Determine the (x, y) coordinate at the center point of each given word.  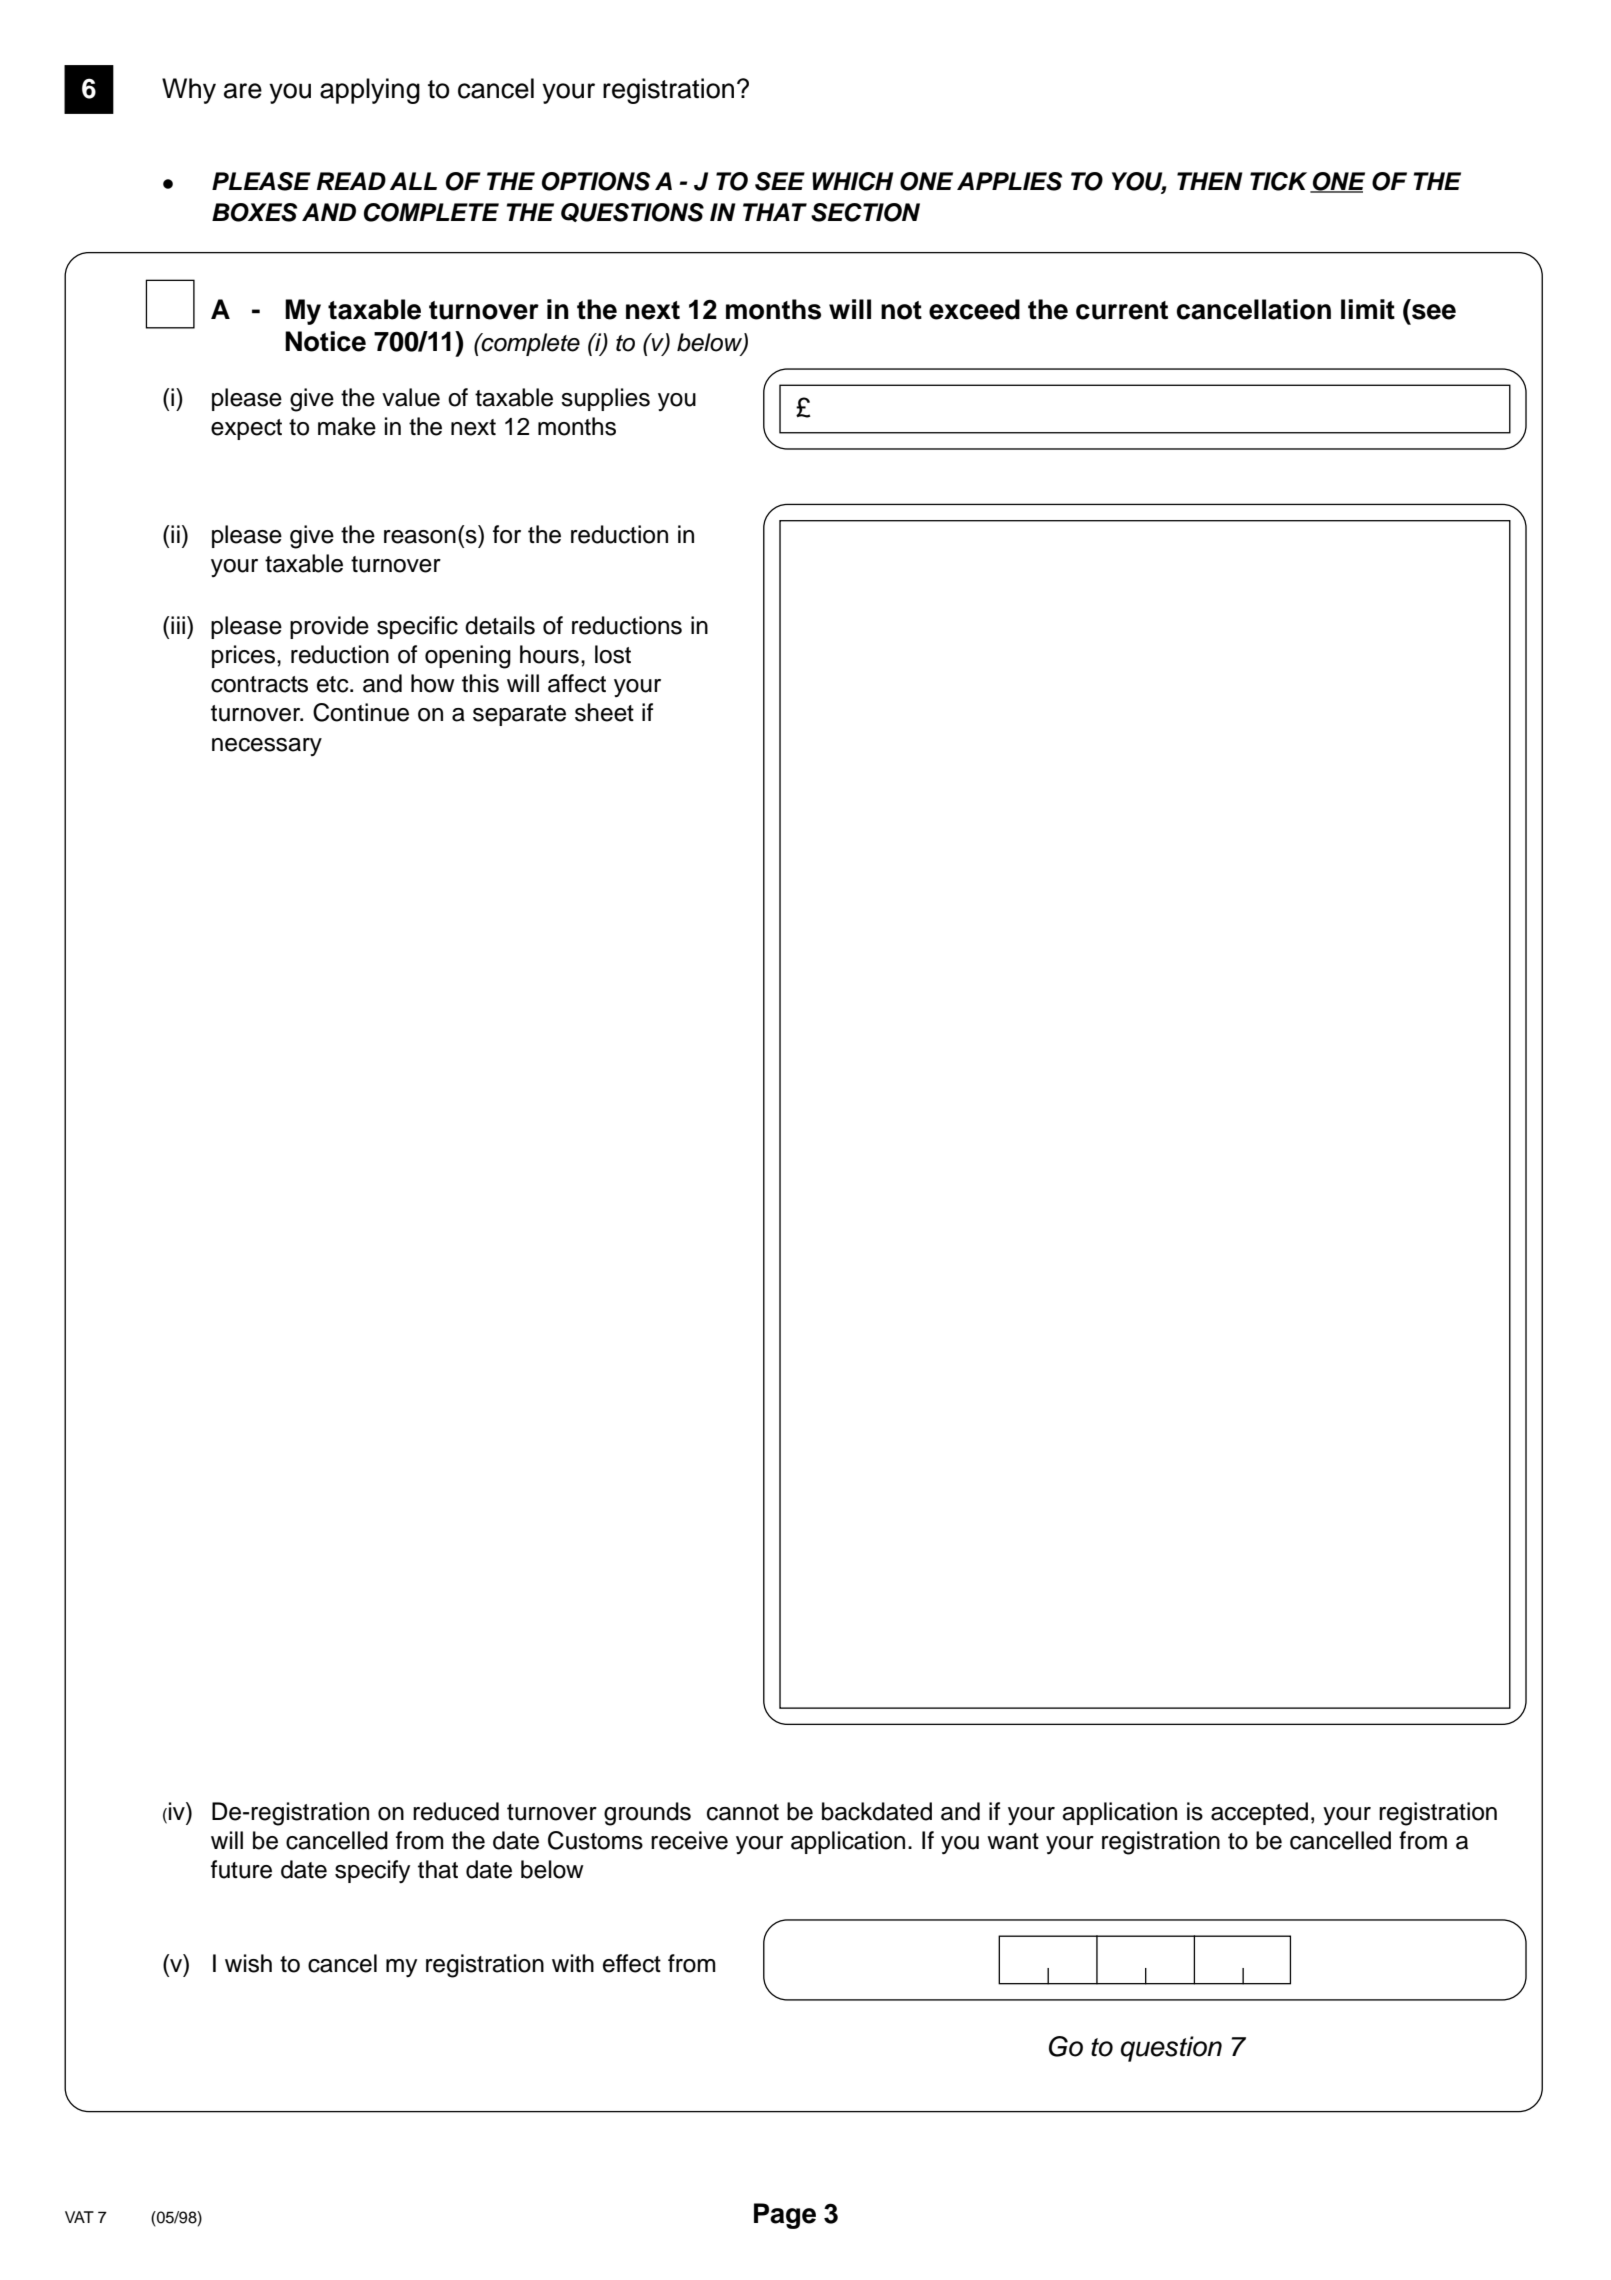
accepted (1259, 1813)
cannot (743, 1812)
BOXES (254, 212)
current (1122, 310)
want (1013, 1841)
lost (613, 654)
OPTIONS (596, 181)
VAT (79, 2217)
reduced (456, 1811)
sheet (604, 712)
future (241, 1869)
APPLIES (1009, 181)
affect (577, 683)
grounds (647, 1814)
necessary (267, 747)
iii (178, 625)
